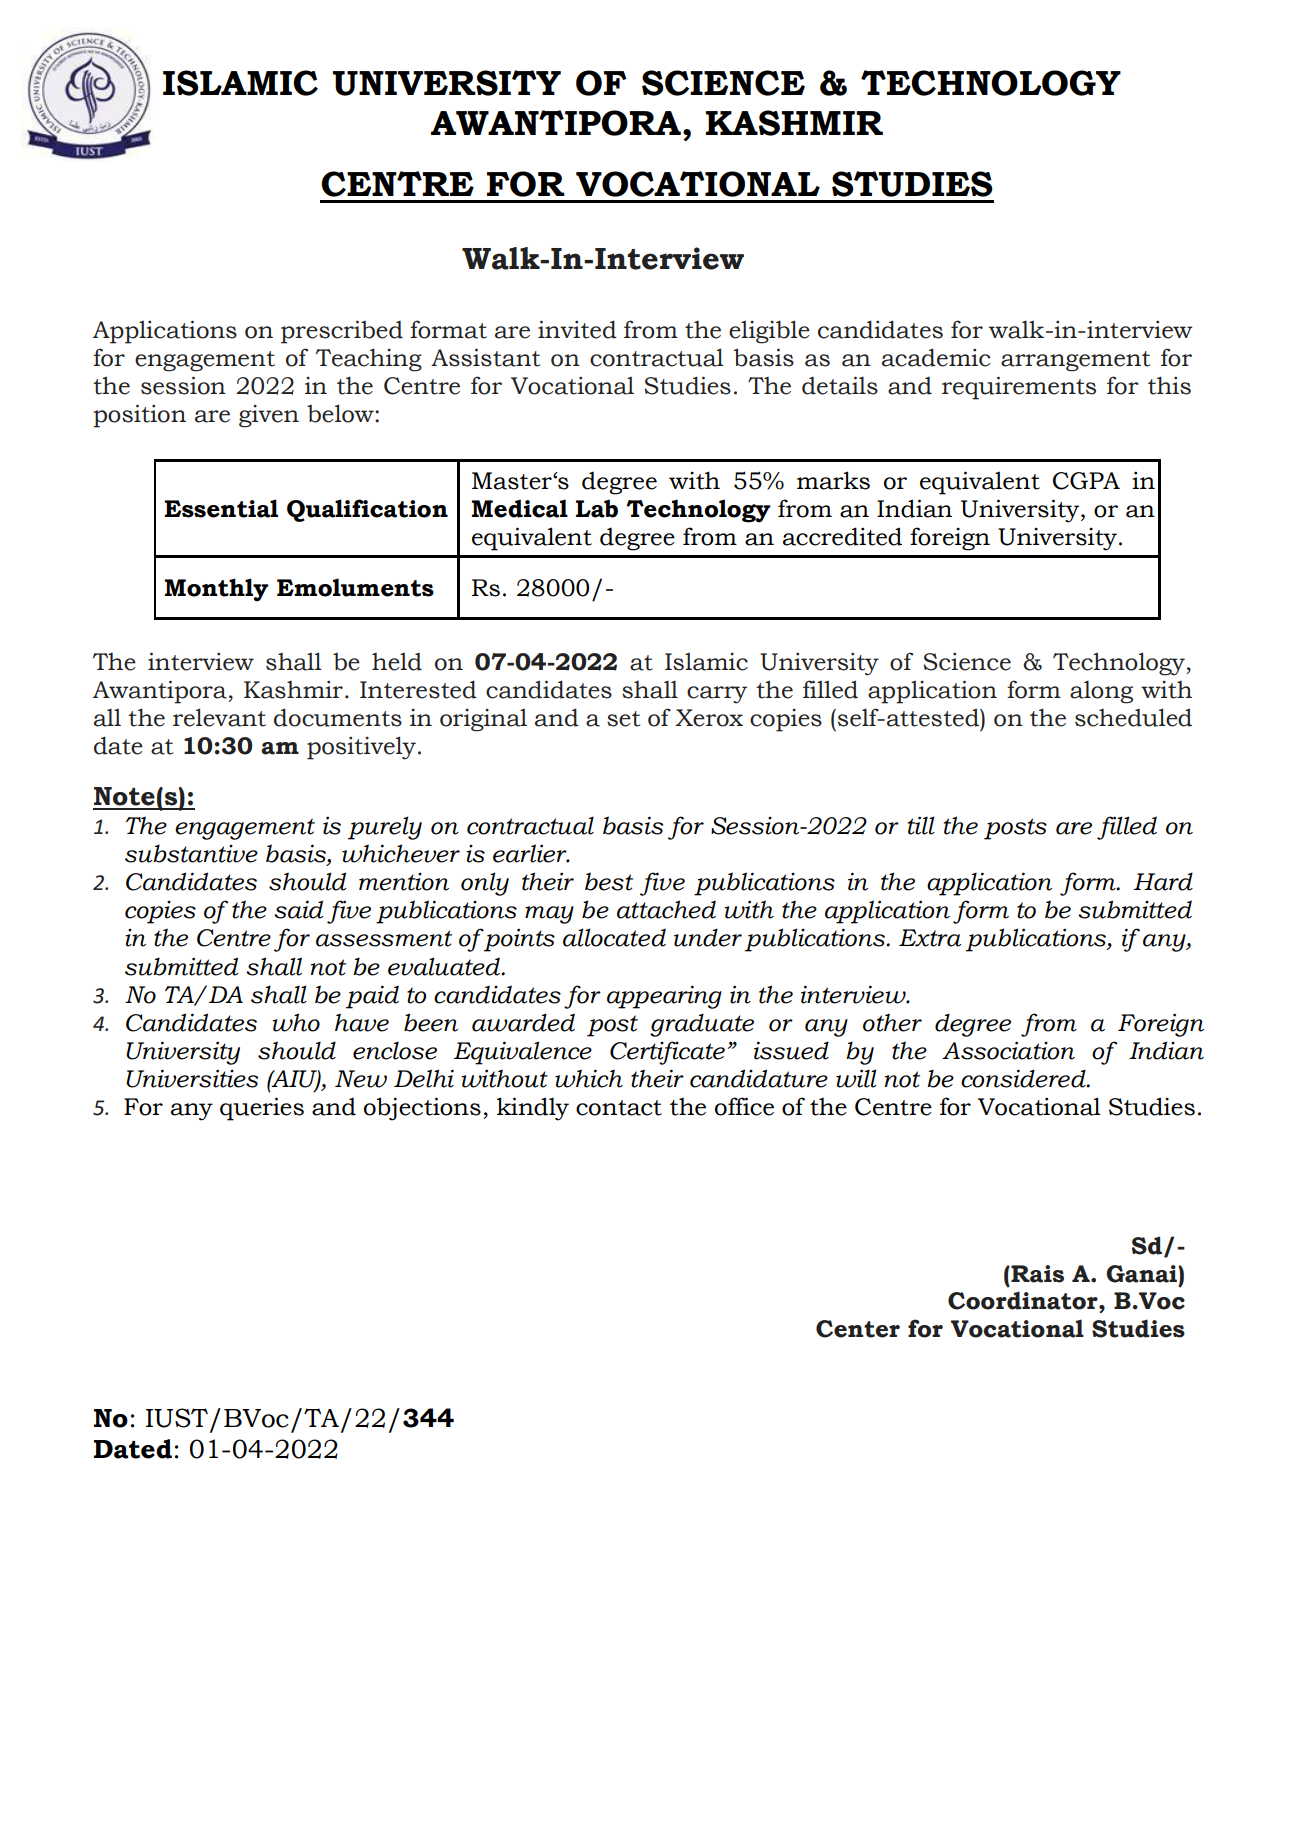 This image has height=1833, width=1296. Describe the element at coordinates (609, 881) in the image. I see `best` at that location.
